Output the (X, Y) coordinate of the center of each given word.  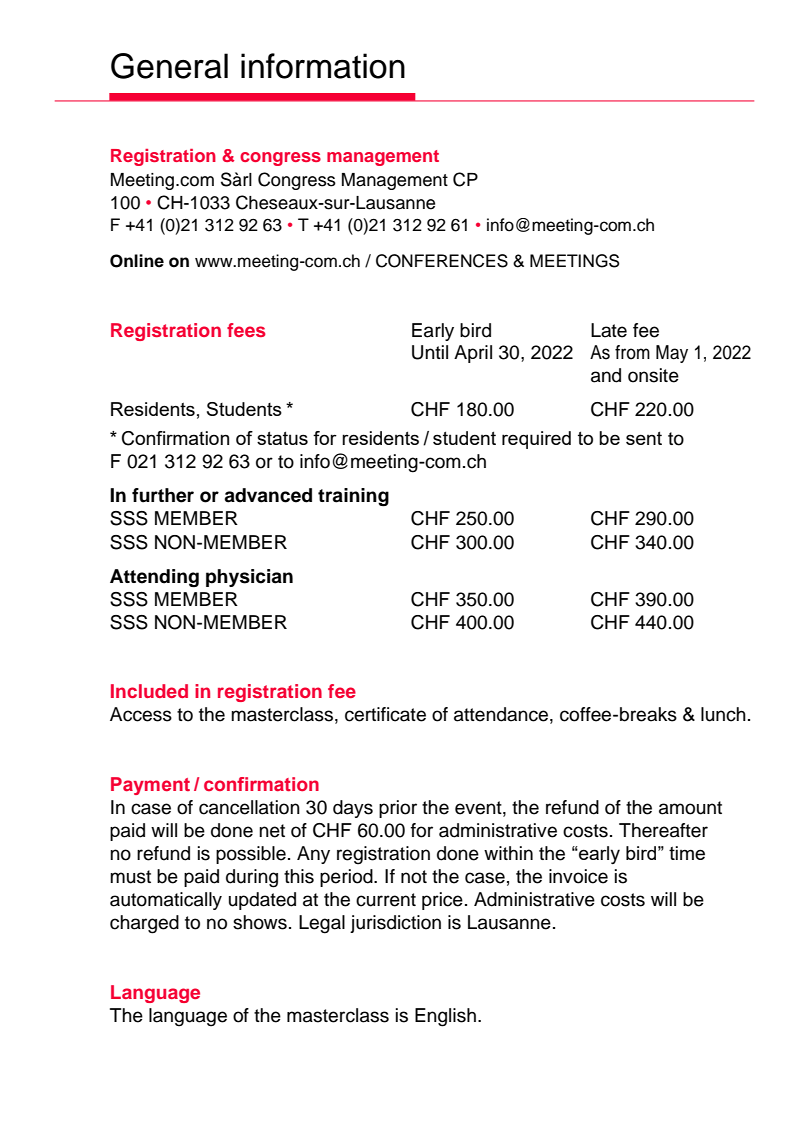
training (353, 497)
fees (246, 330)
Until (430, 352)
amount (690, 808)
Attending (154, 578)
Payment (150, 786)
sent (644, 438)
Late (609, 330)
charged (144, 924)
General (169, 66)
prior (398, 809)
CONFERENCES (442, 261)
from (632, 352)
